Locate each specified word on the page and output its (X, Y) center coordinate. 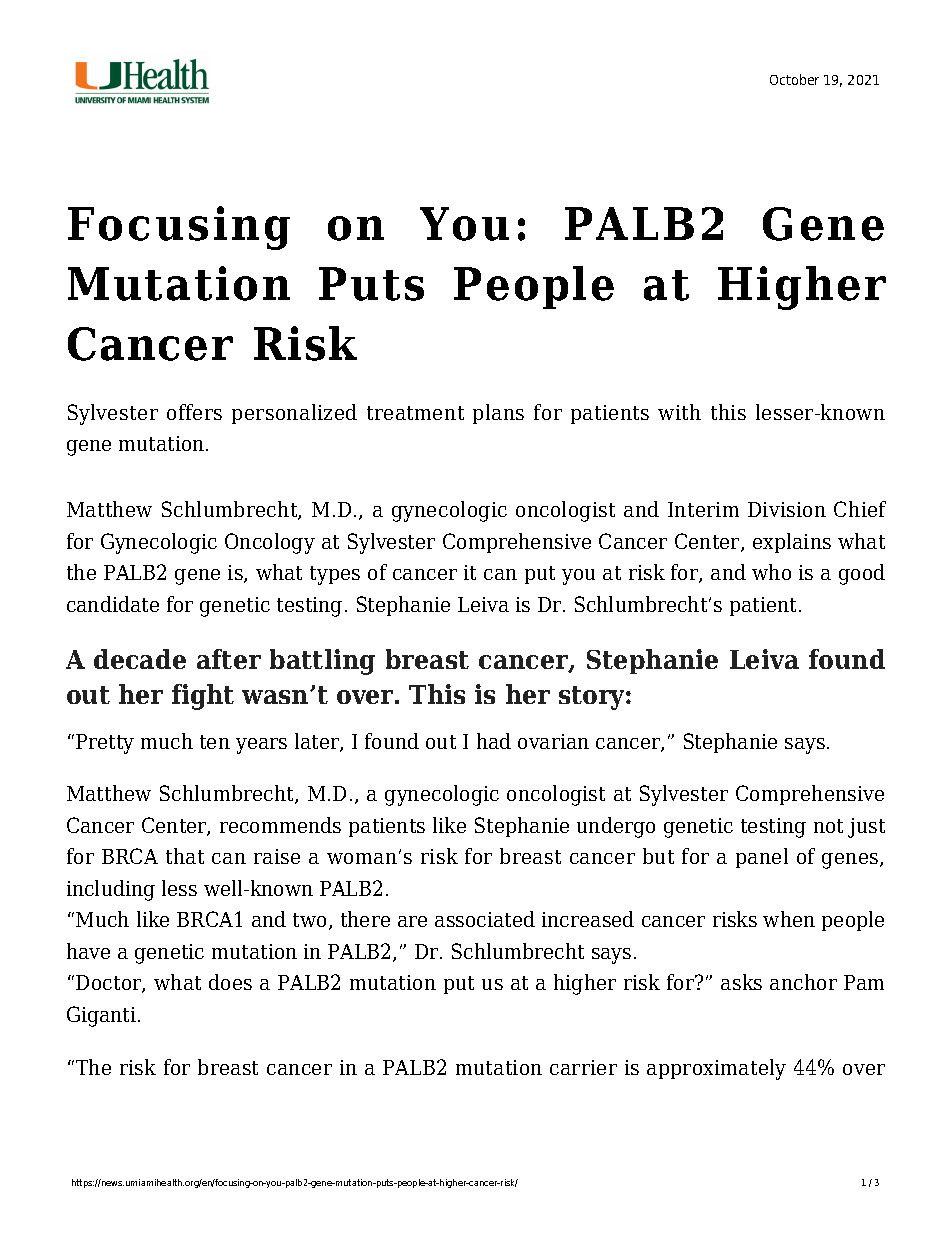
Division (787, 509)
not (828, 826)
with (679, 412)
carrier (583, 1067)
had (494, 741)
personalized (294, 414)
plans (498, 414)
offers (194, 412)
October (794, 79)
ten (215, 742)
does (230, 982)
